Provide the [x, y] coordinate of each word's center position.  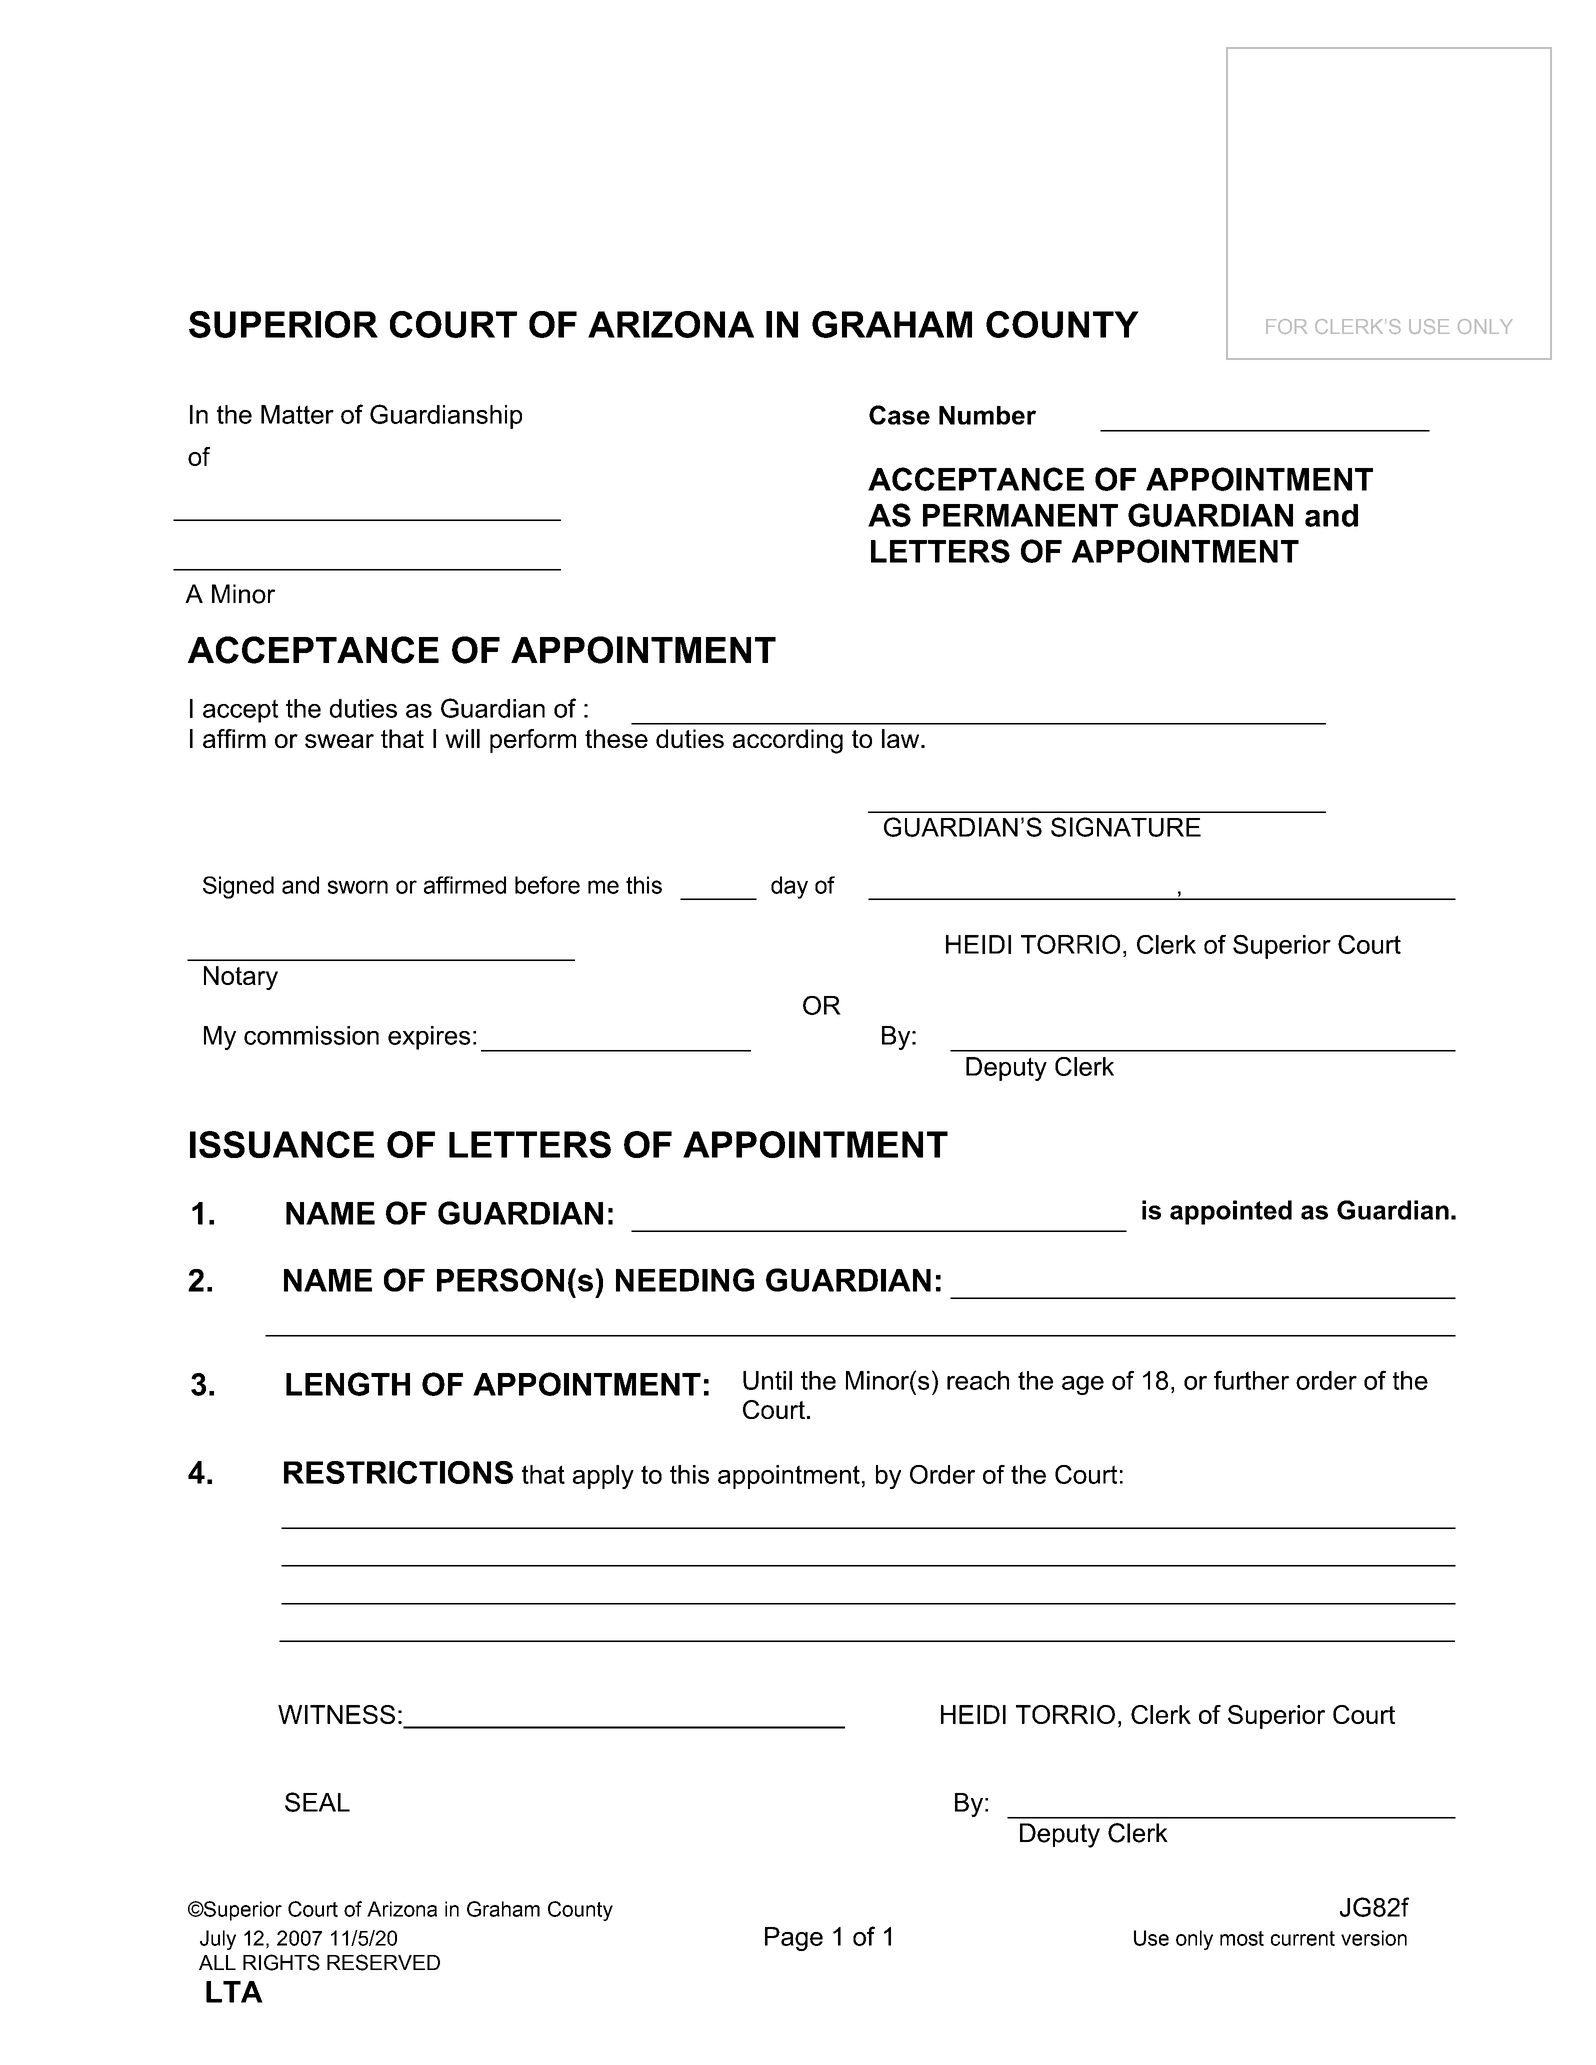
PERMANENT [1020, 515]
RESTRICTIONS [398, 1472]
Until [767, 1380]
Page [794, 1939]
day [789, 887]
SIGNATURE [1126, 827]
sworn [358, 887]
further [1251, 1380]
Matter [297, 414]
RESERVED [383, 1962]
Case [899, 415]
